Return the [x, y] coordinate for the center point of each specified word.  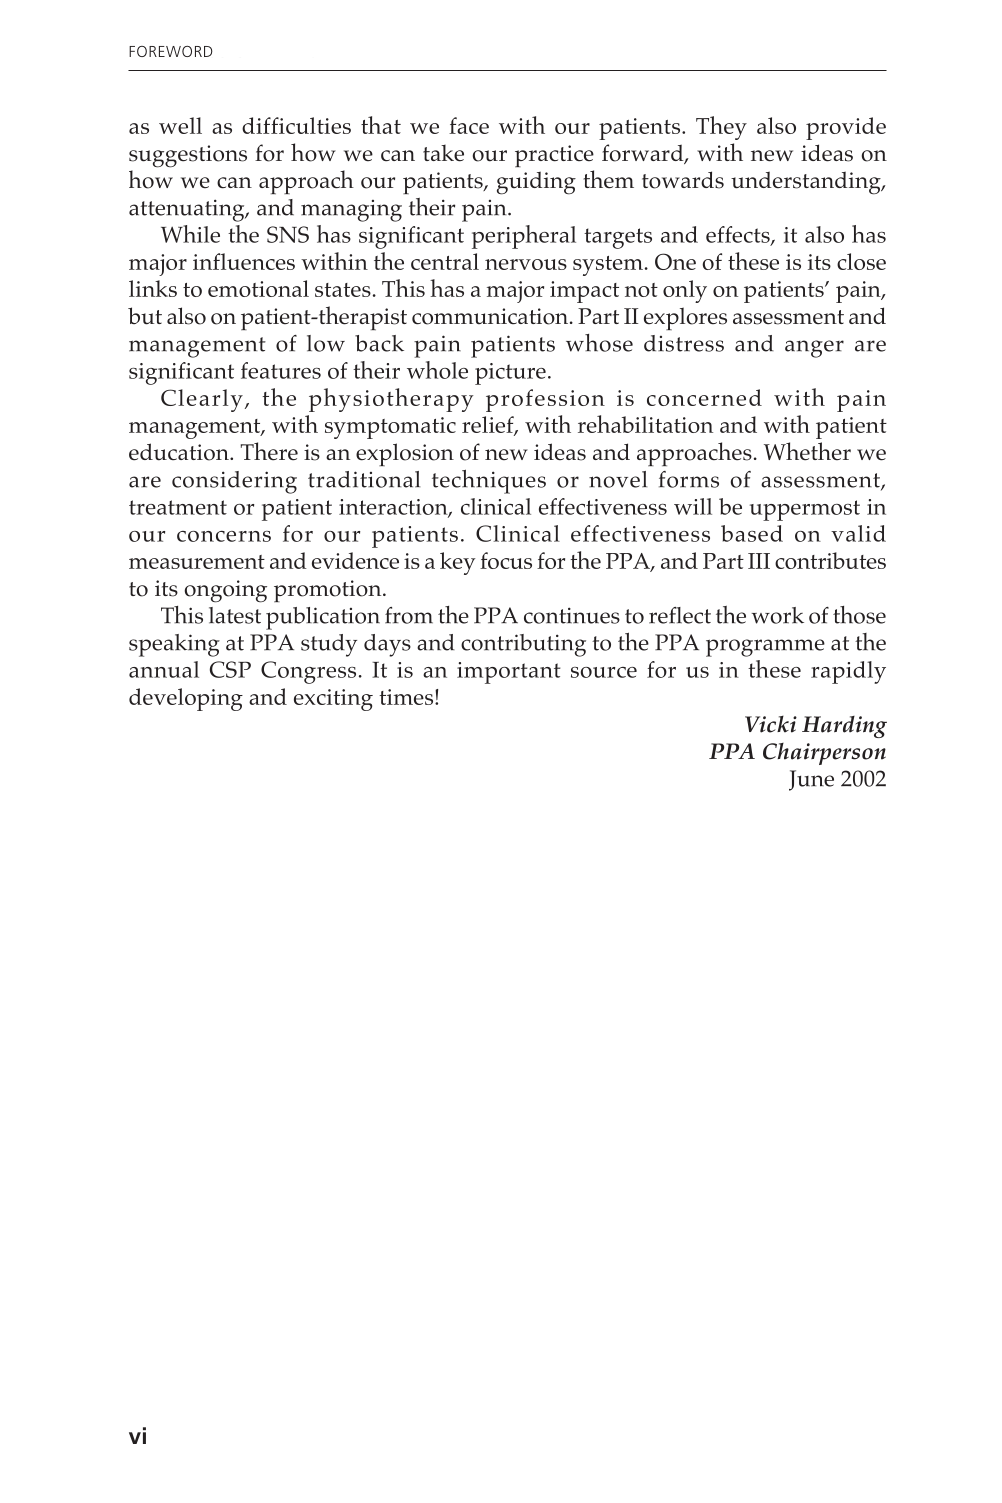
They [721, 128]
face [469, 125]
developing [186, 699]
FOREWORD [171, 51]
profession [545, 400]
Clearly [202, 400]
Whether [807, 451]
